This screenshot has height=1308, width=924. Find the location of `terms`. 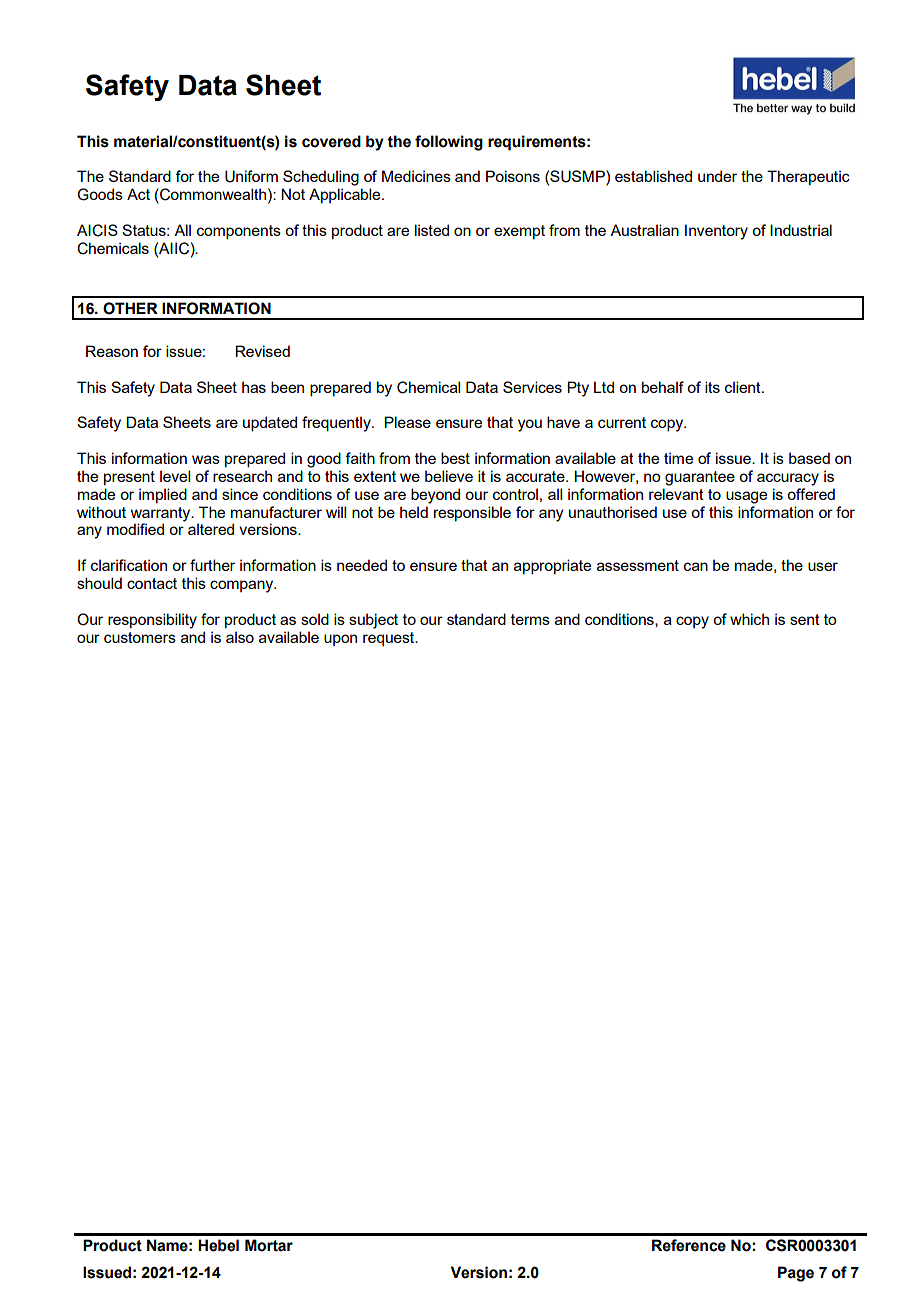

terms is located at coordinates (530, 619).
